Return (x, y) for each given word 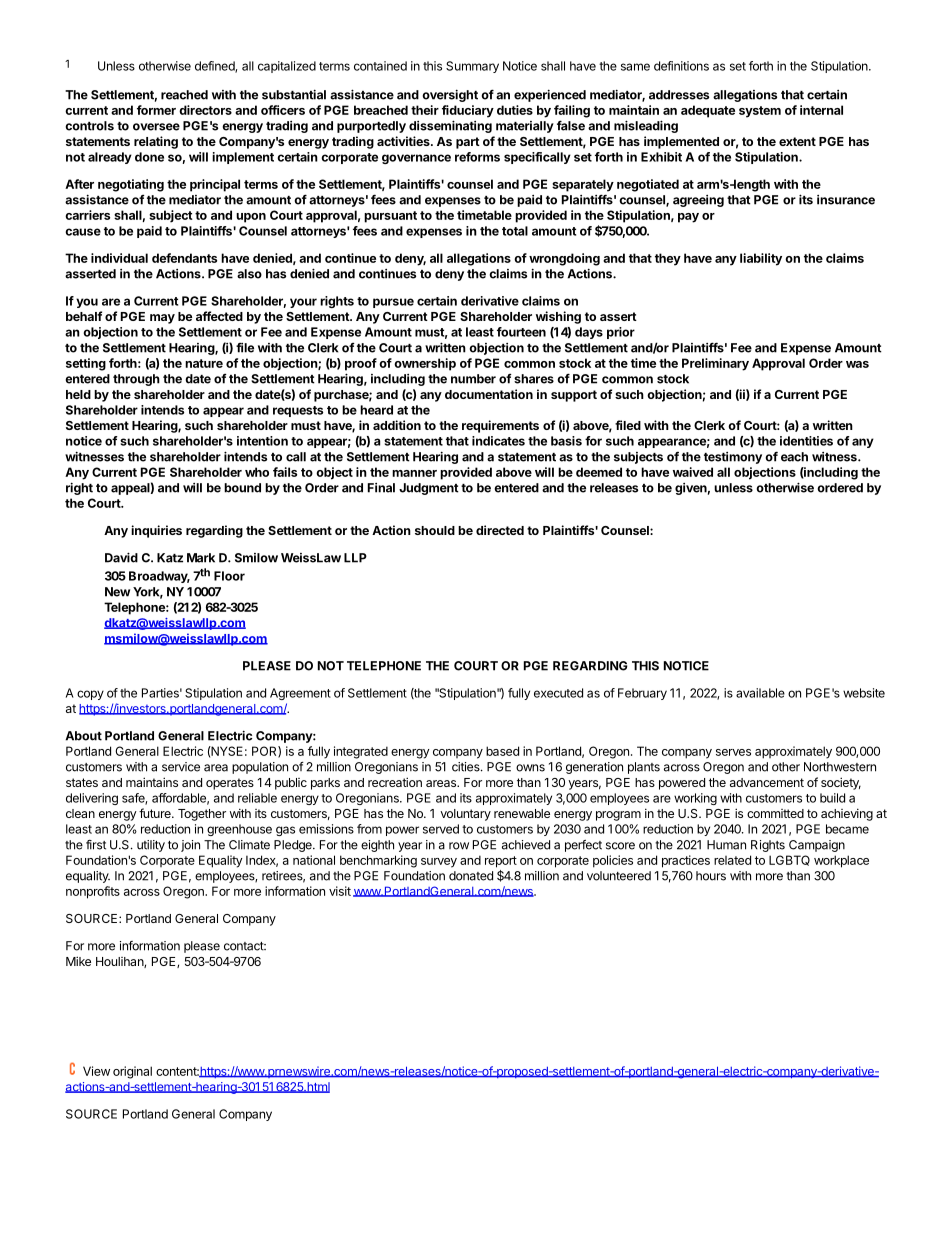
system (760, 112)
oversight (450, 95)
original (132, 1072)
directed (500, 530)
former (156, 110)
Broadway (159, 577)
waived (693, 472)
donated (471, 876)
